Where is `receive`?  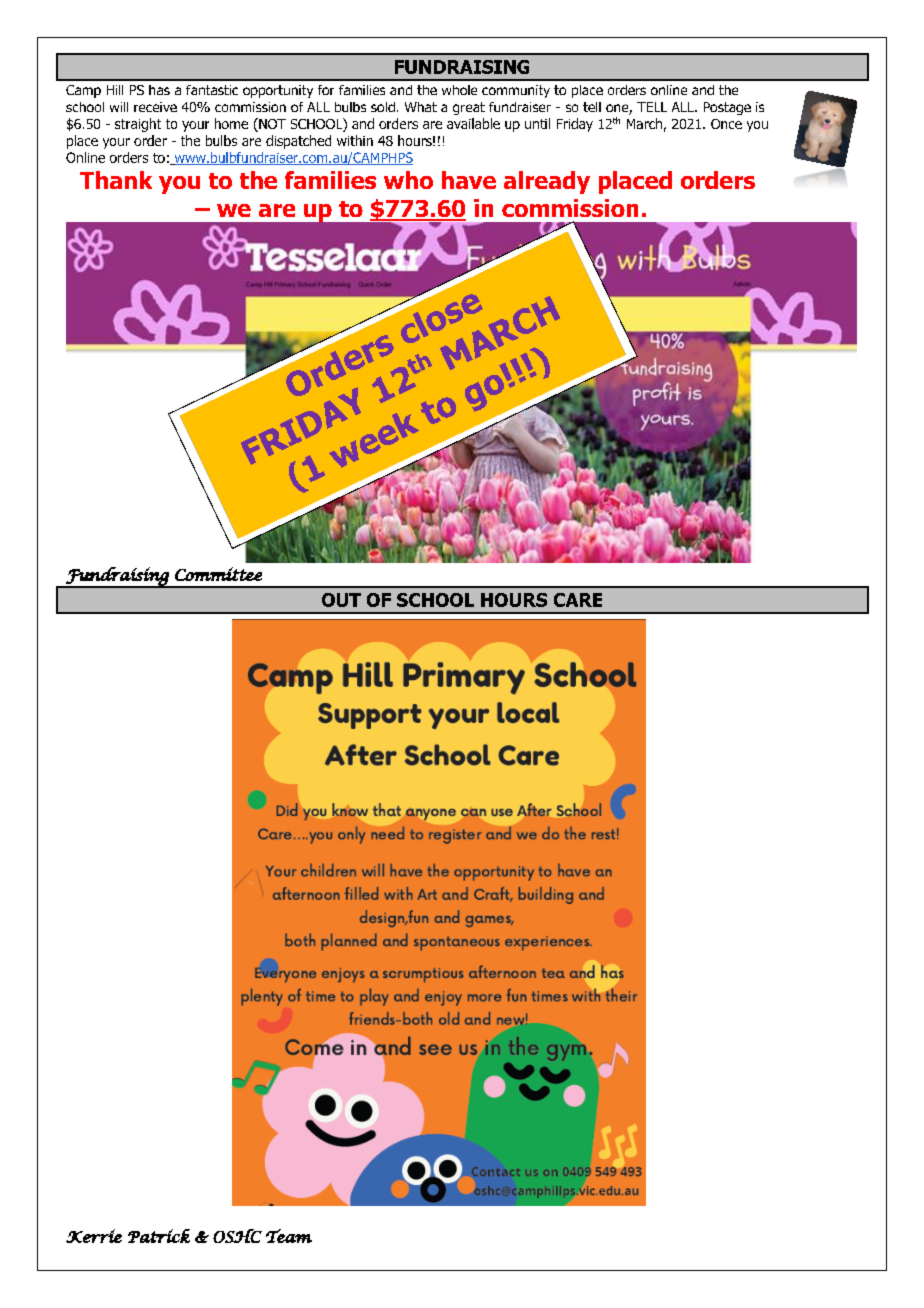 receive is located at coordinates (155, 107).
